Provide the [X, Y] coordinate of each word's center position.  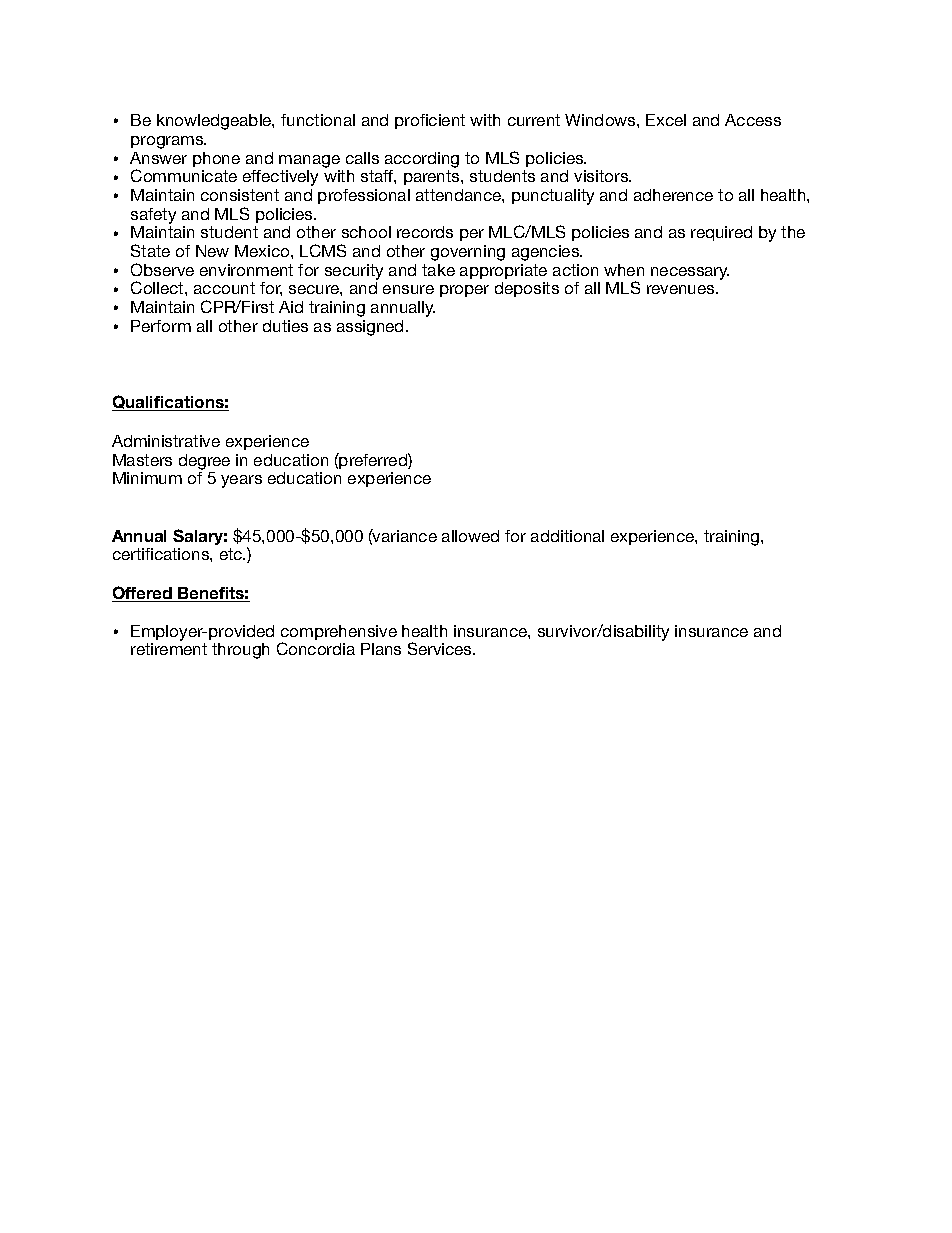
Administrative [166, 441]
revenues [682, 289]
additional [567, 536]
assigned [370, 328]
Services [441, 648]
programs [168, 142]
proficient [430, 121]
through [240, 651]
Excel [666, 120]
